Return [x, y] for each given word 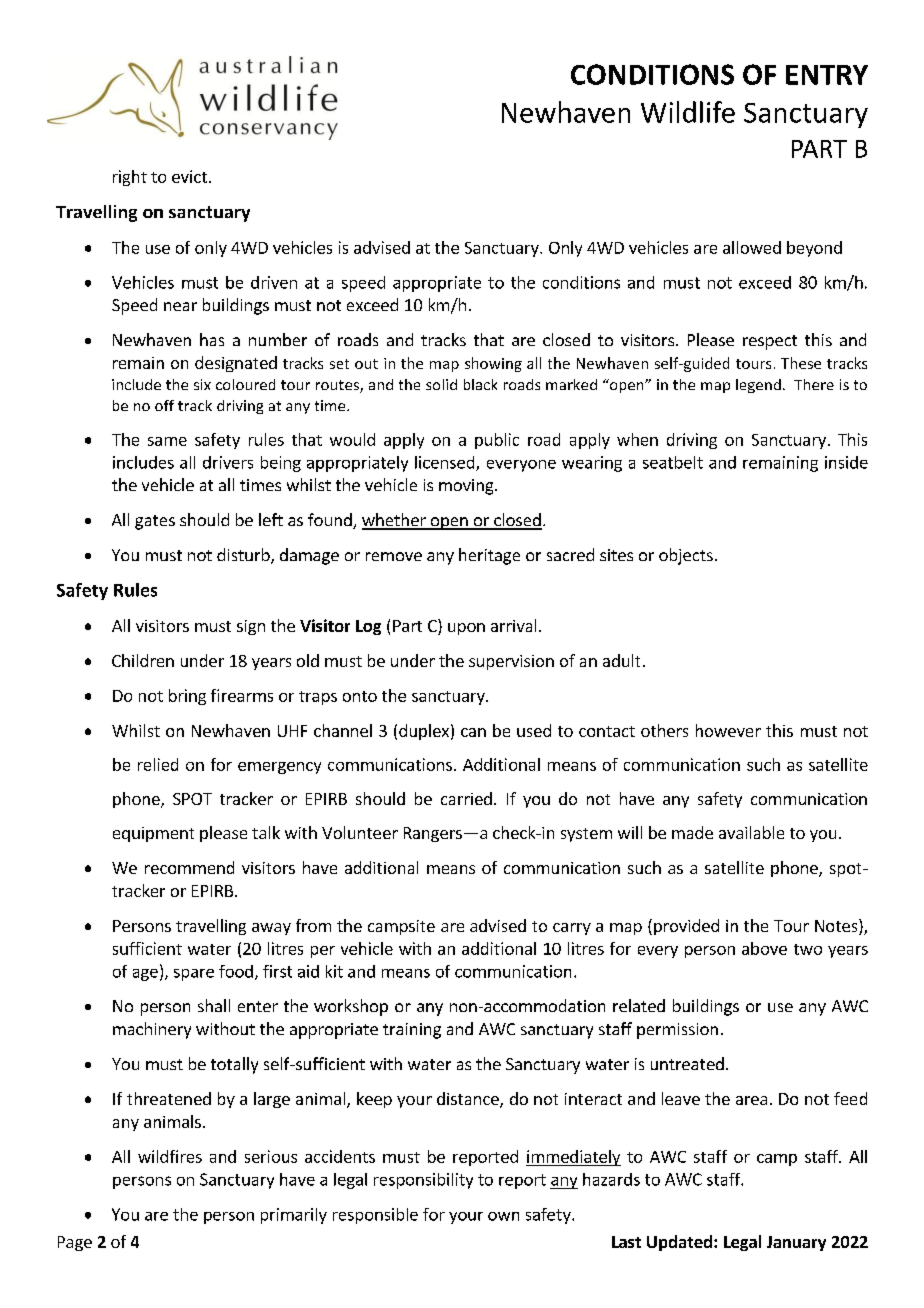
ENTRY [827, 75]
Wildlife [688, 112]
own [503, 1216]
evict [189, 176]
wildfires [170, 1156]
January [796, 1243]
